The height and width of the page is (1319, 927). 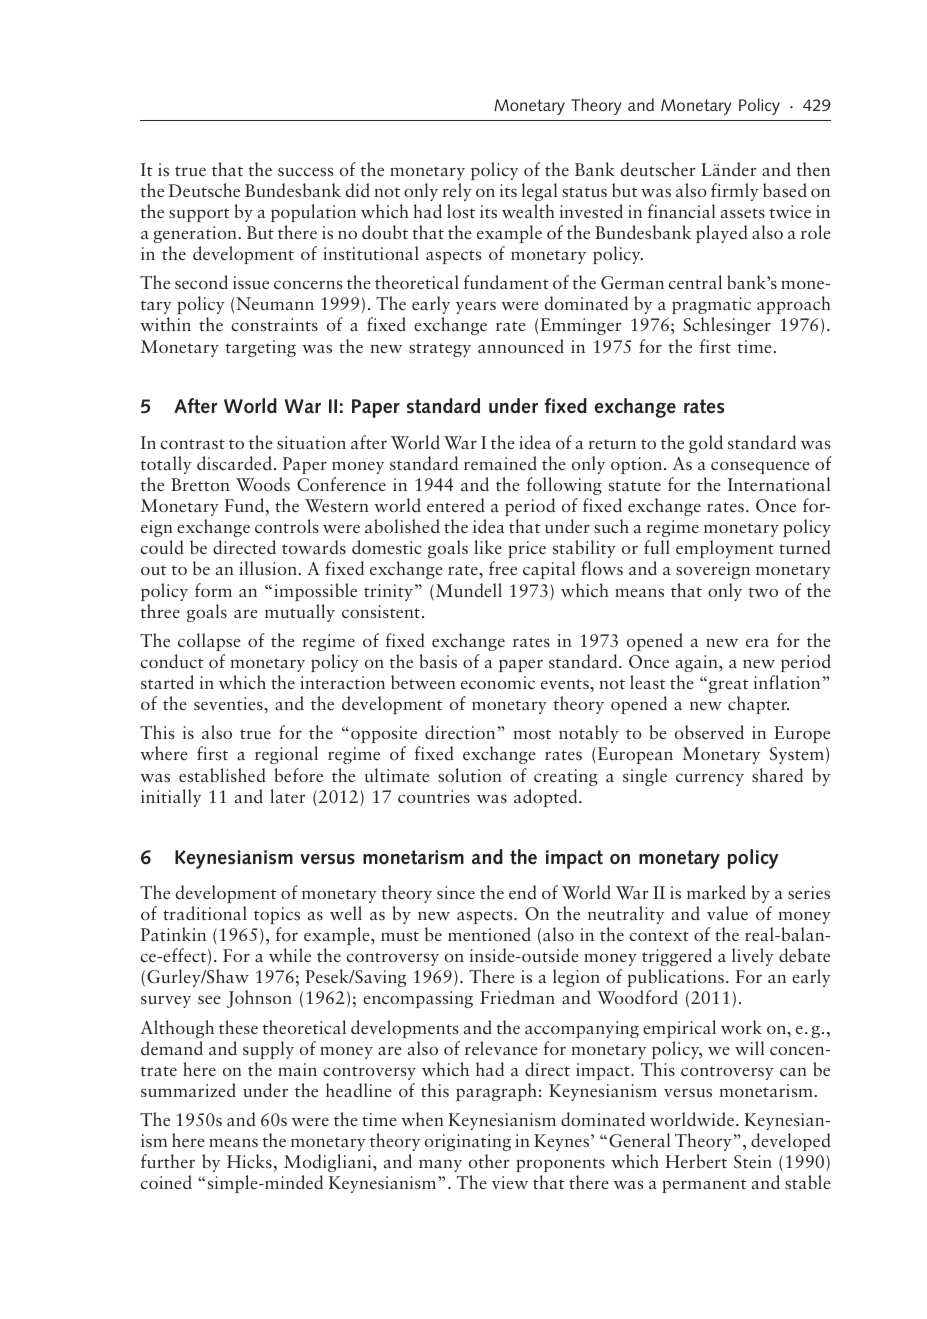 I want to click on support, so click(x=199, y=215).
